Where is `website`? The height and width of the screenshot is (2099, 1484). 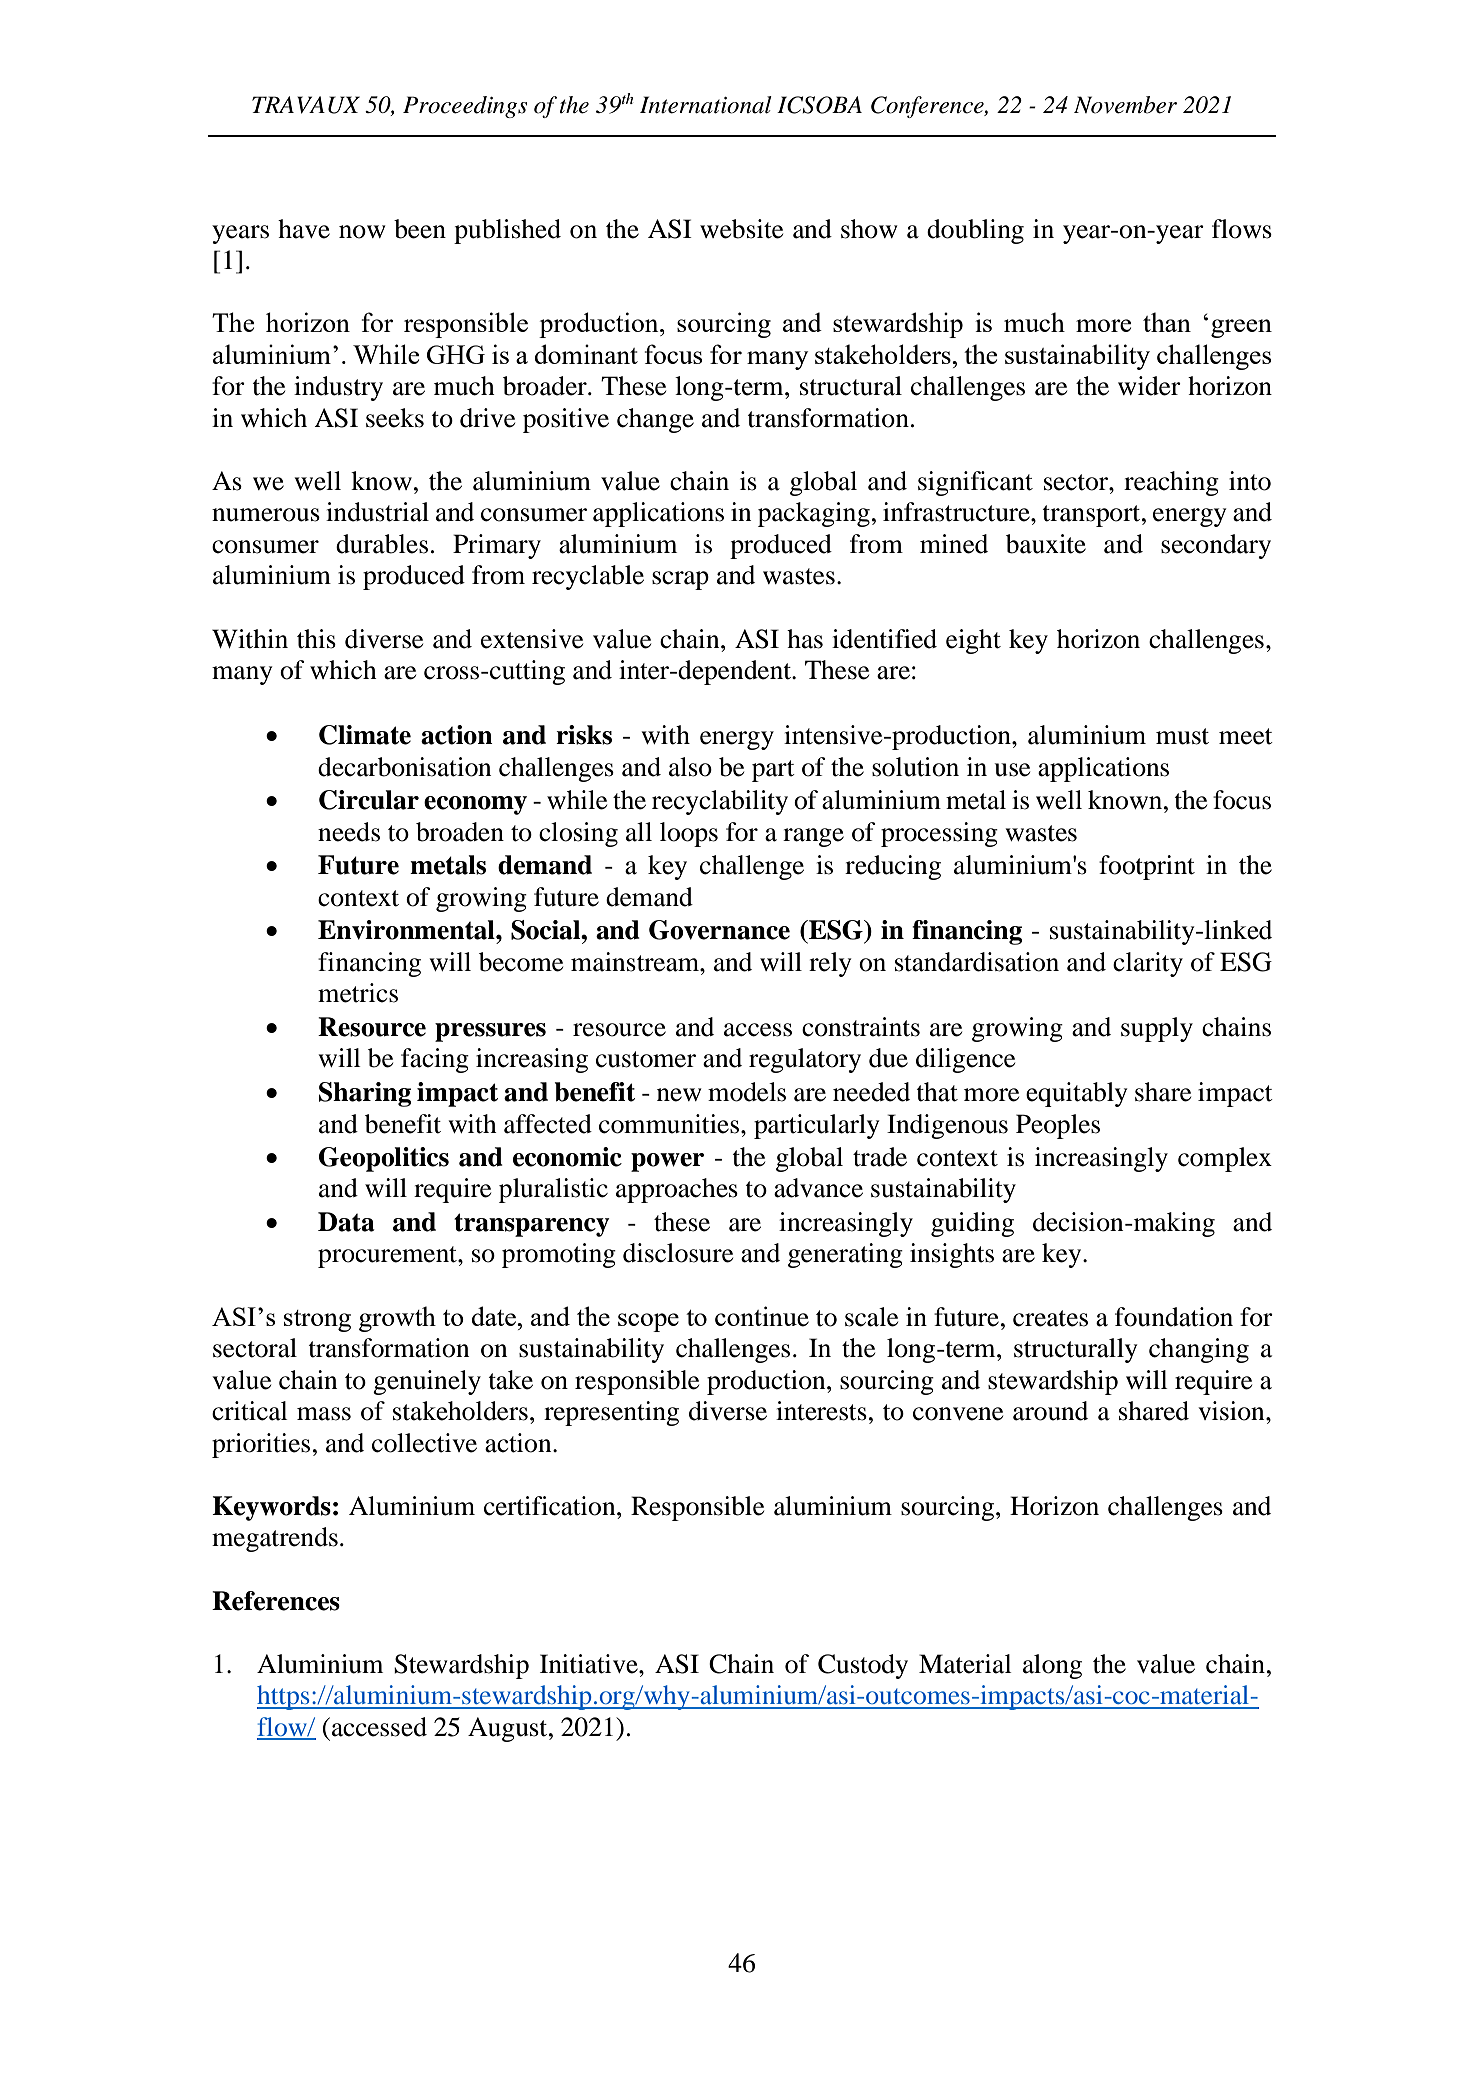
website is located at coordinates (741, 229).
